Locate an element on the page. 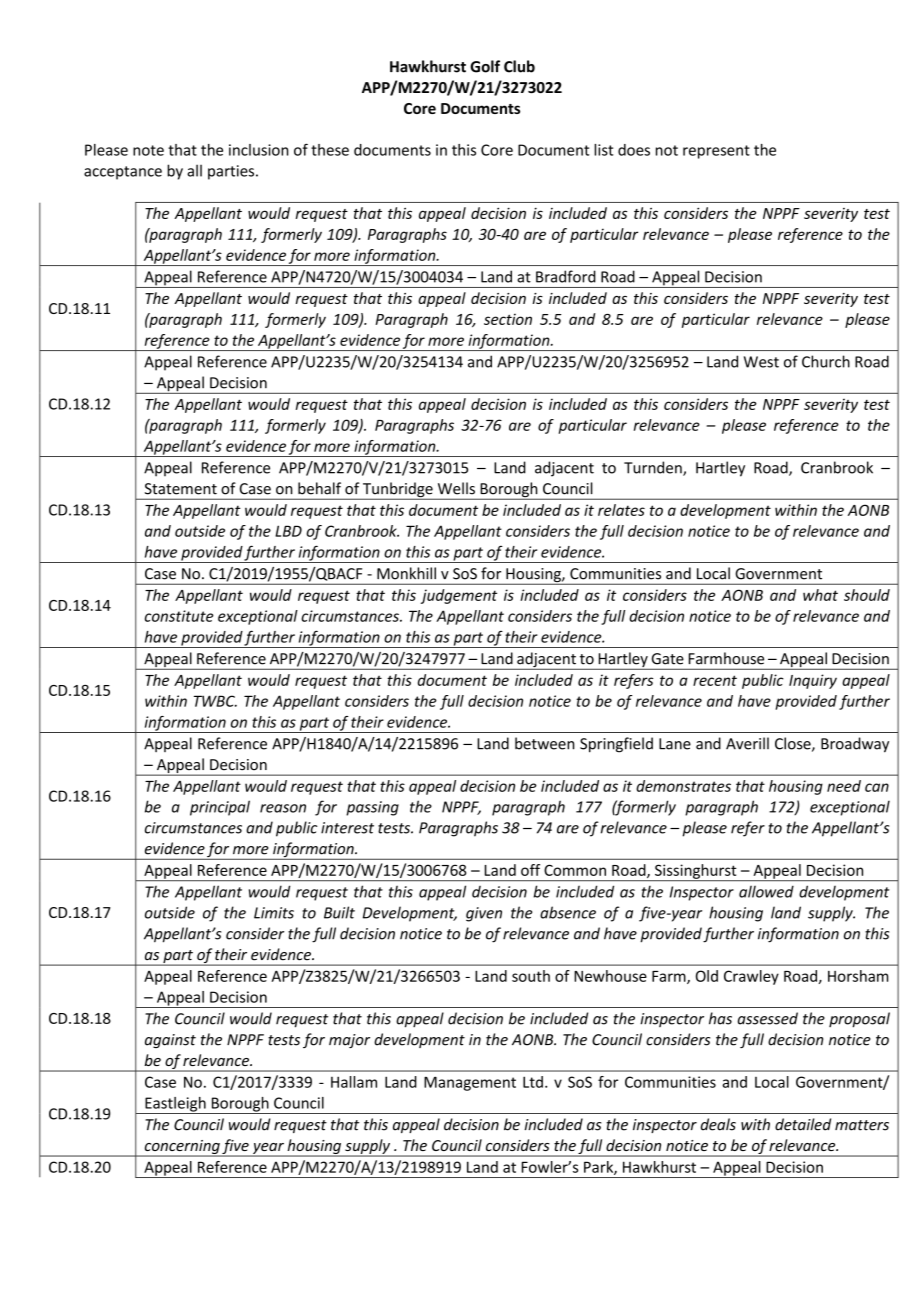  constitute is located at coordinates (179, 616).
